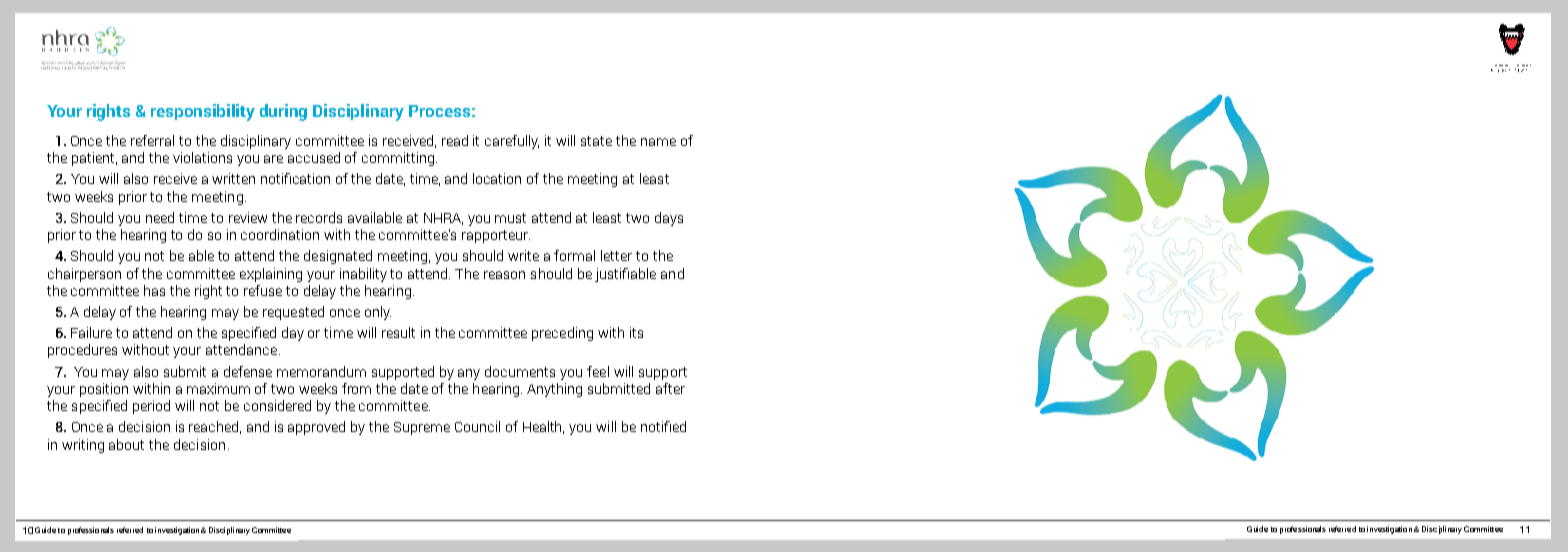 This screenshot has height=552, width=1568. I want to click on need, so click(160, 217).
